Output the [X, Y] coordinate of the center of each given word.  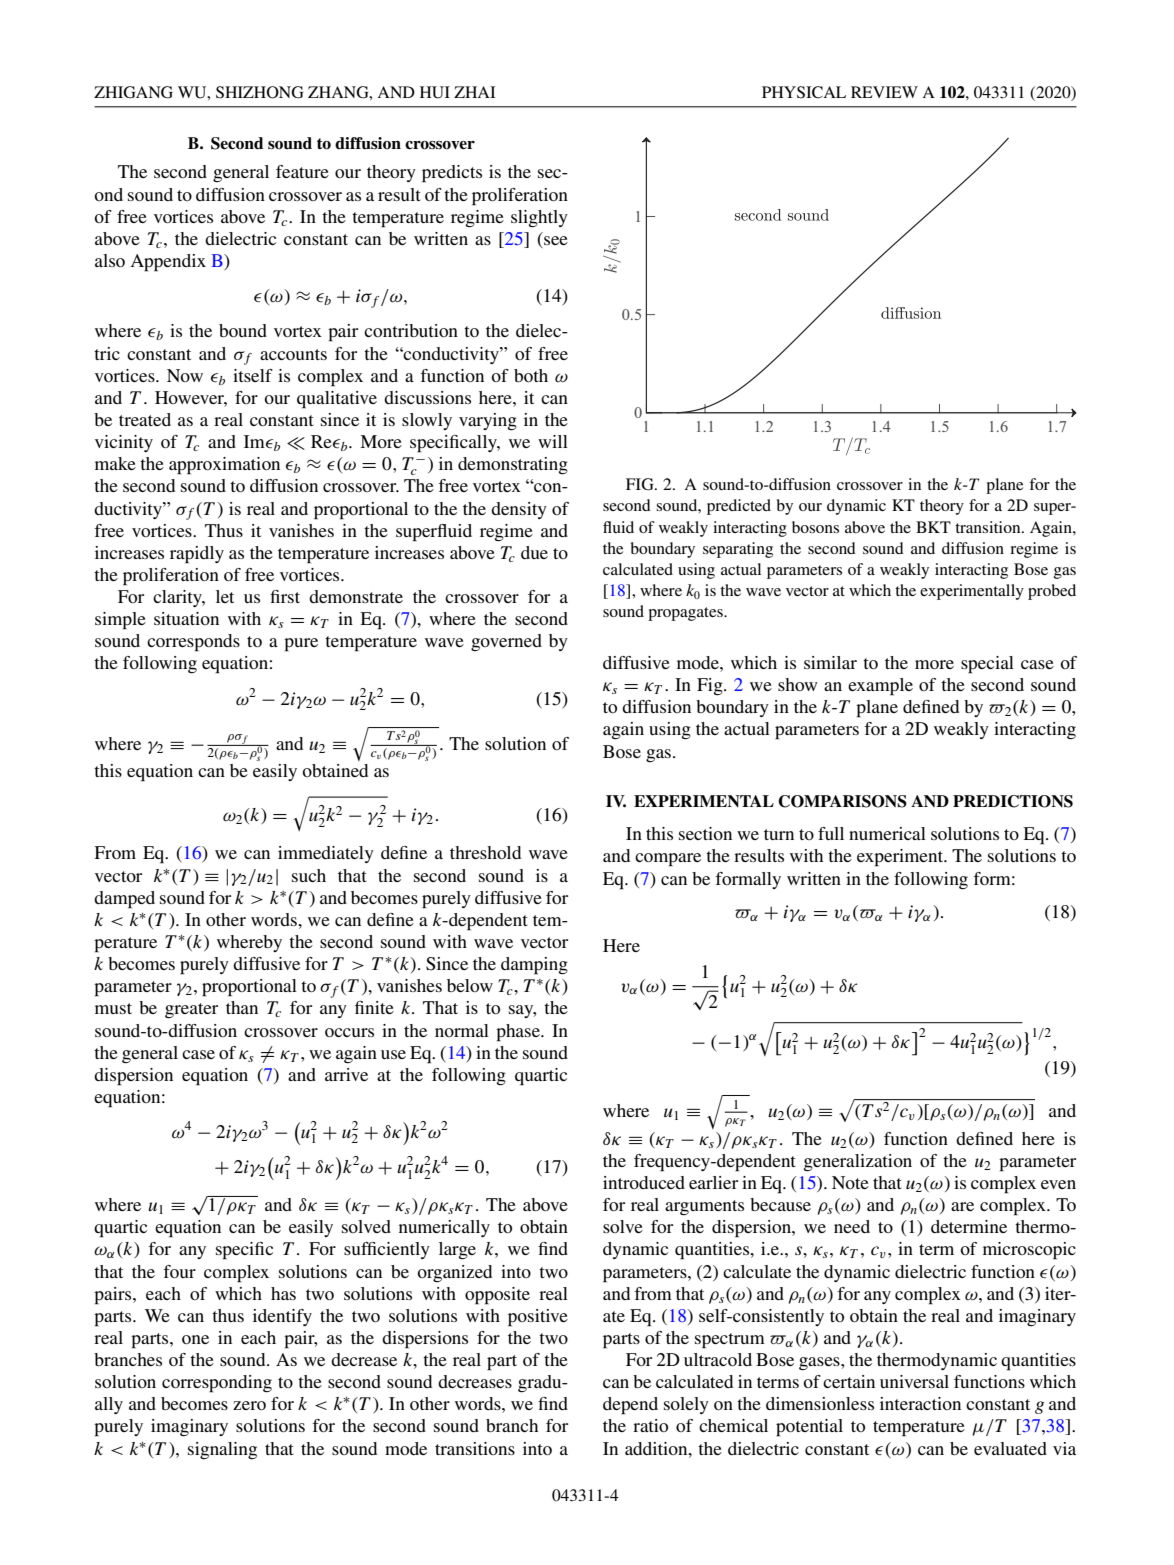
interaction [920, 1403]
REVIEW [884, 92]
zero [249, 1405]
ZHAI [474, 92]
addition [657, 1448]
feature [302, 171]
